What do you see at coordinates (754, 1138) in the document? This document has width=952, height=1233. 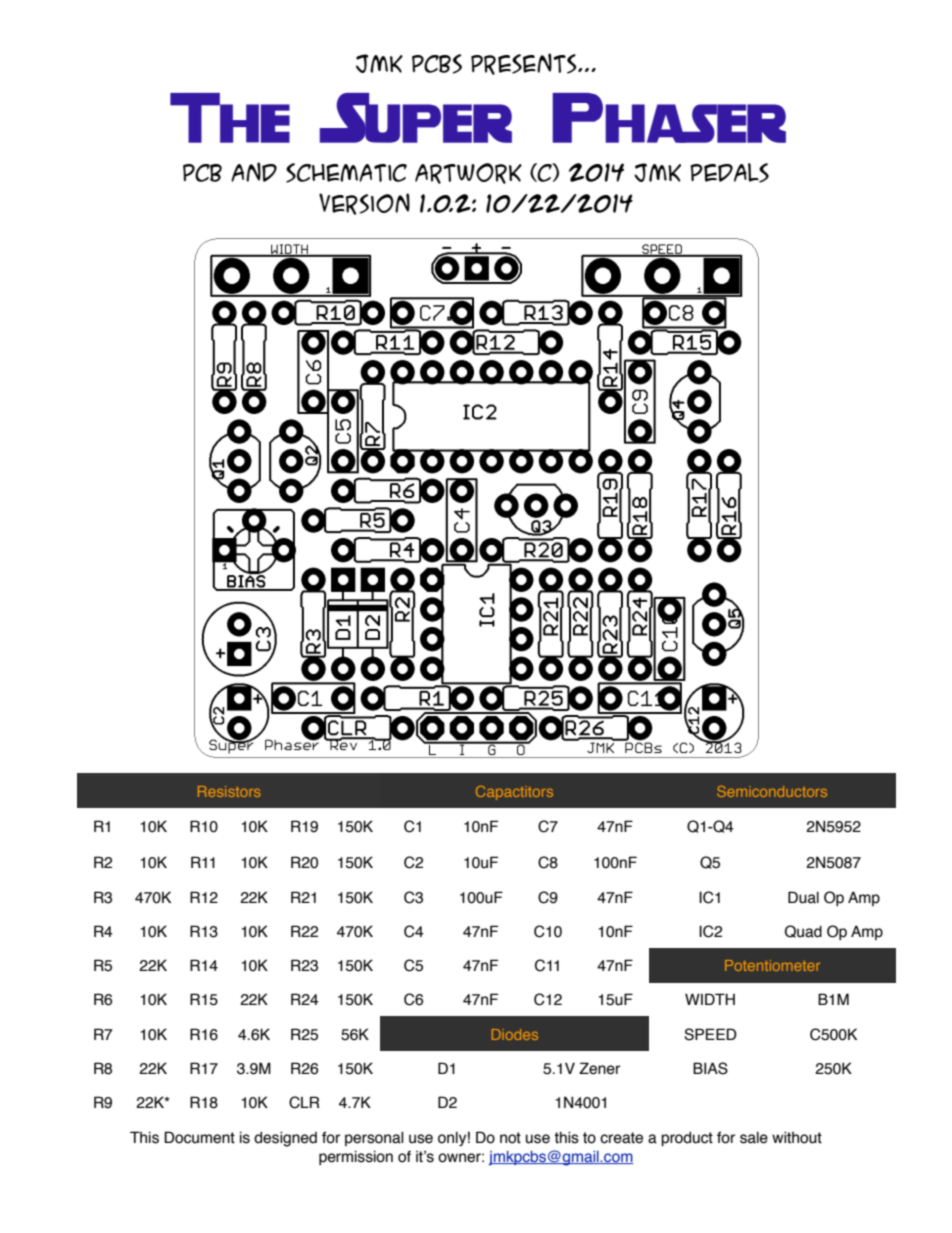 I see `sale` at bounding box center [754, 1138].
